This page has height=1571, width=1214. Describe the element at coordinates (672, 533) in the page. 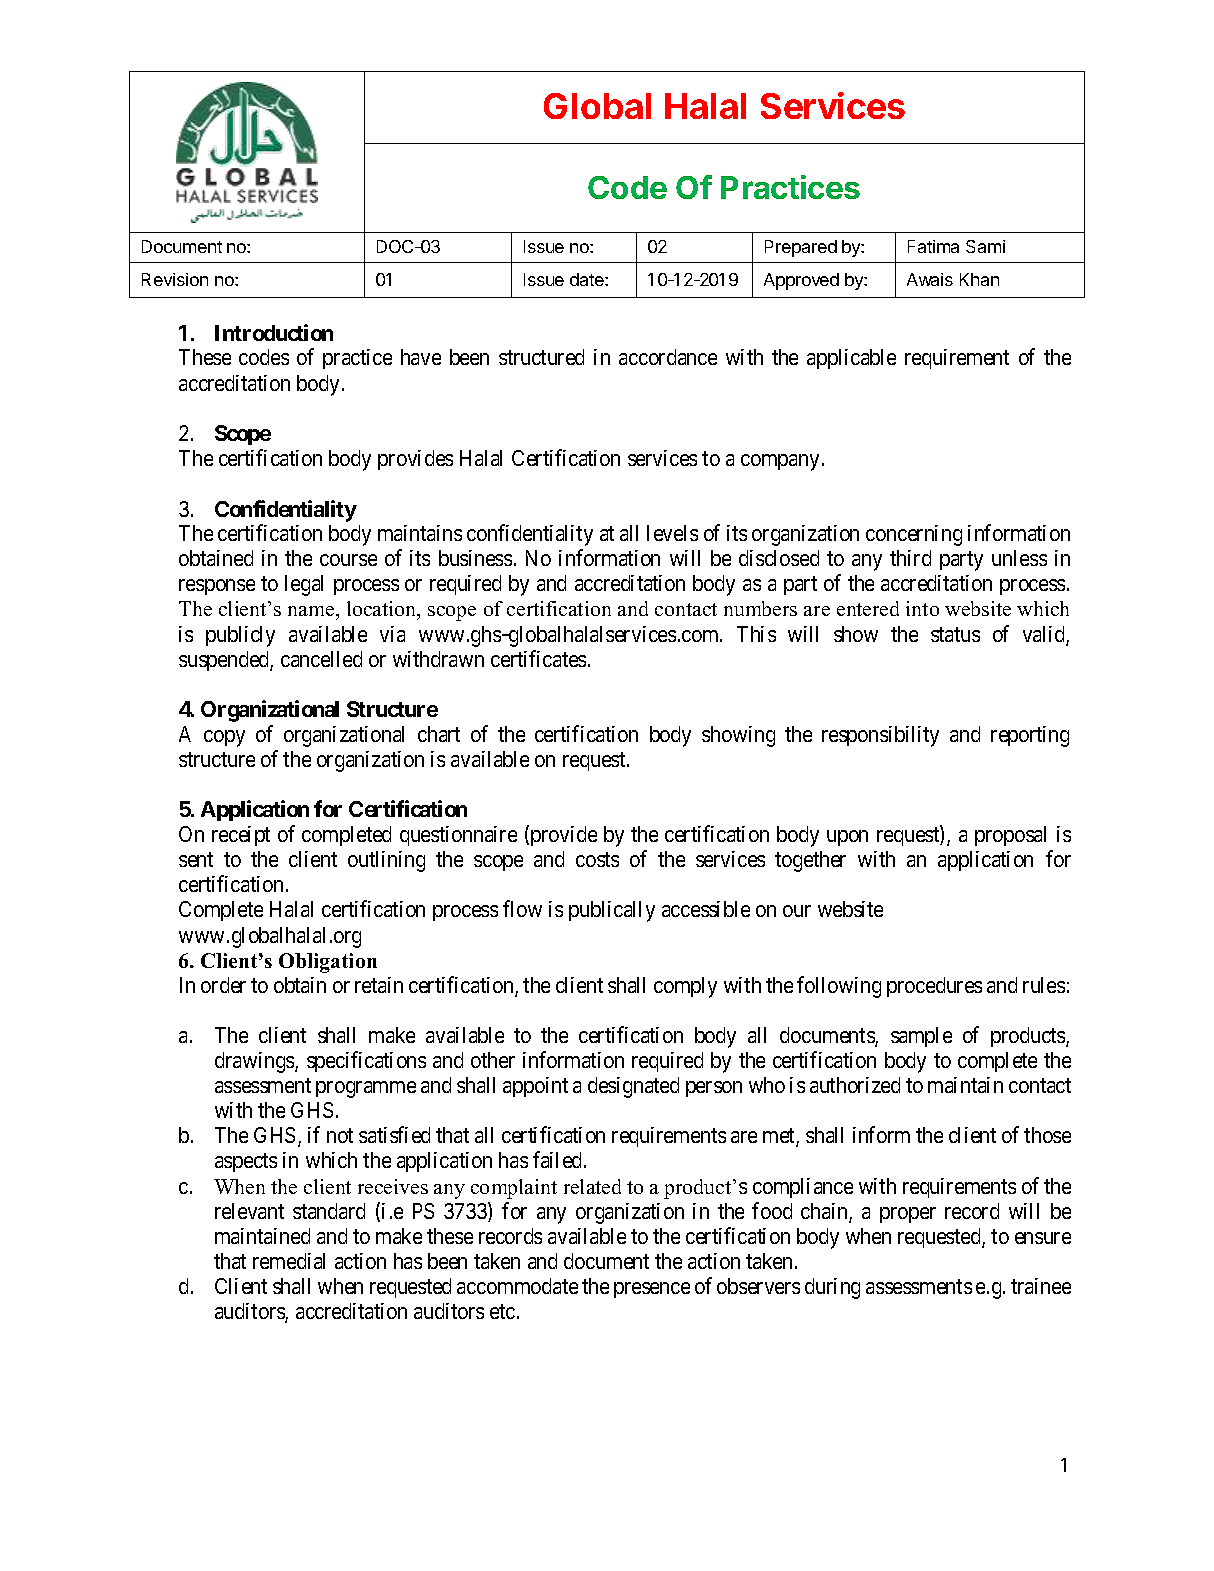

I see `levels` at that location.
